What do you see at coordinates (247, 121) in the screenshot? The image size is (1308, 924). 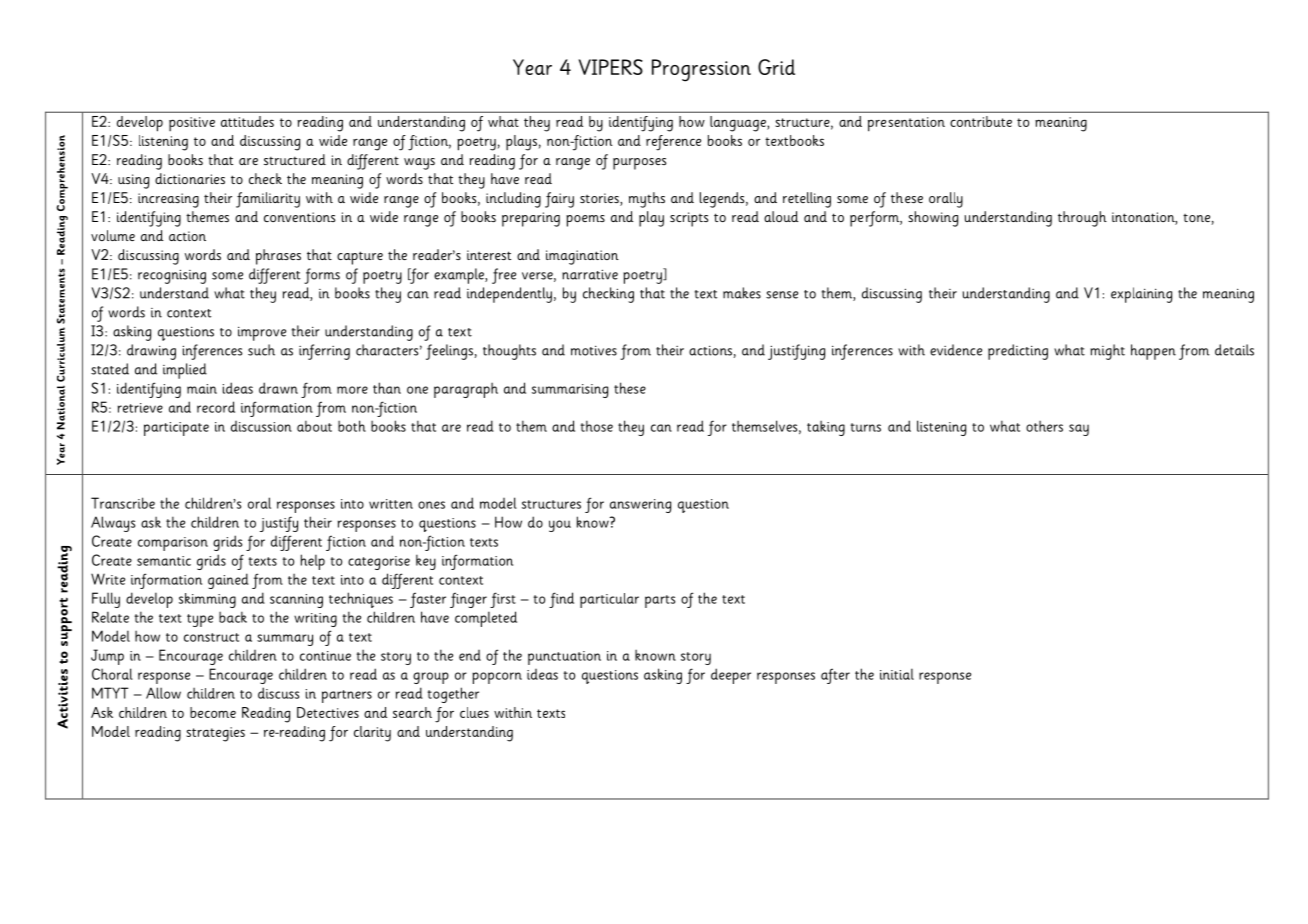 I see `attitudes` at bounding box center [247, 121].
